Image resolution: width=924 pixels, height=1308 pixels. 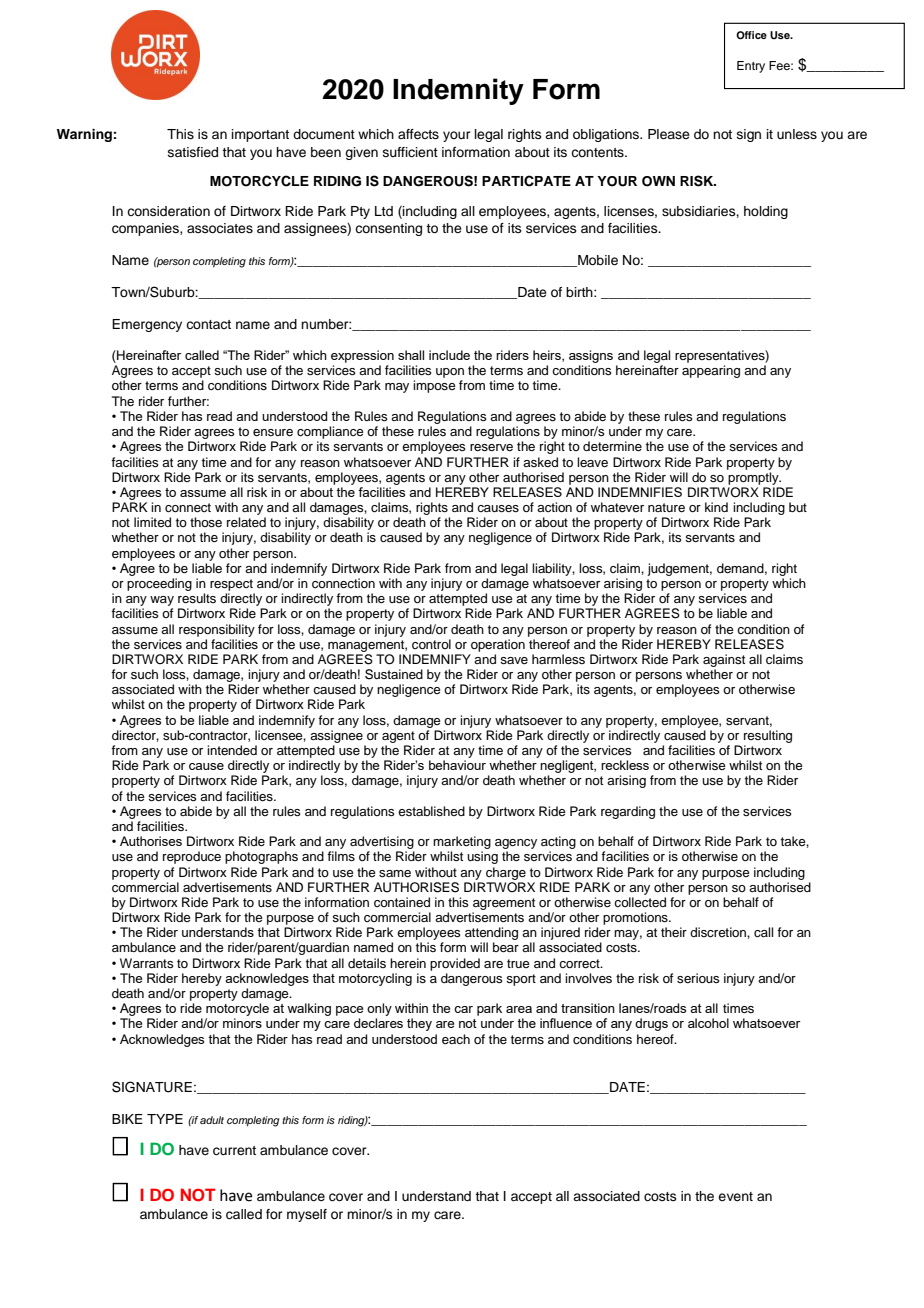 I want to click on myself, so click(x=307, y=1215).
